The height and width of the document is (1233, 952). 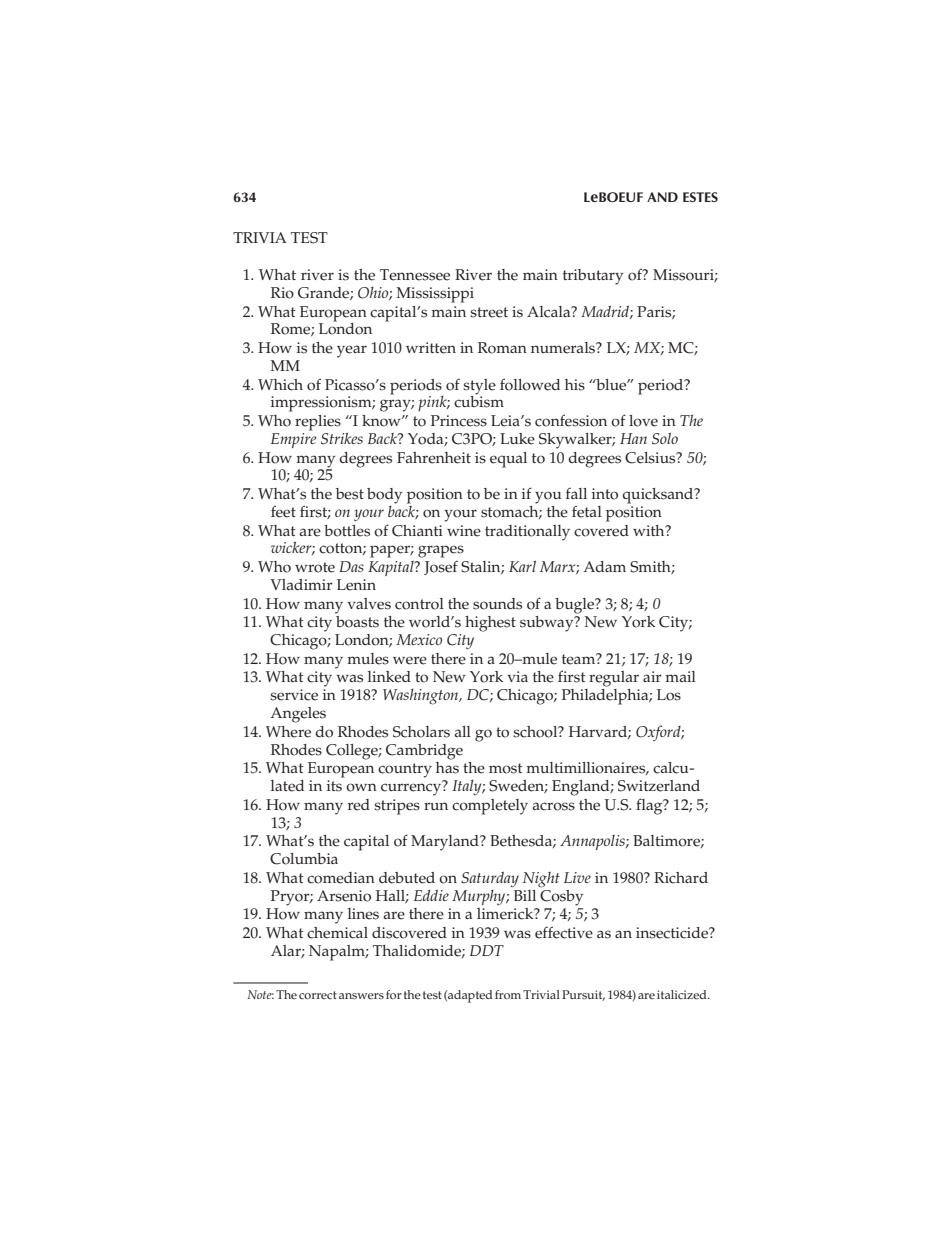 I want to click on style, so click(x=479, y=387).
